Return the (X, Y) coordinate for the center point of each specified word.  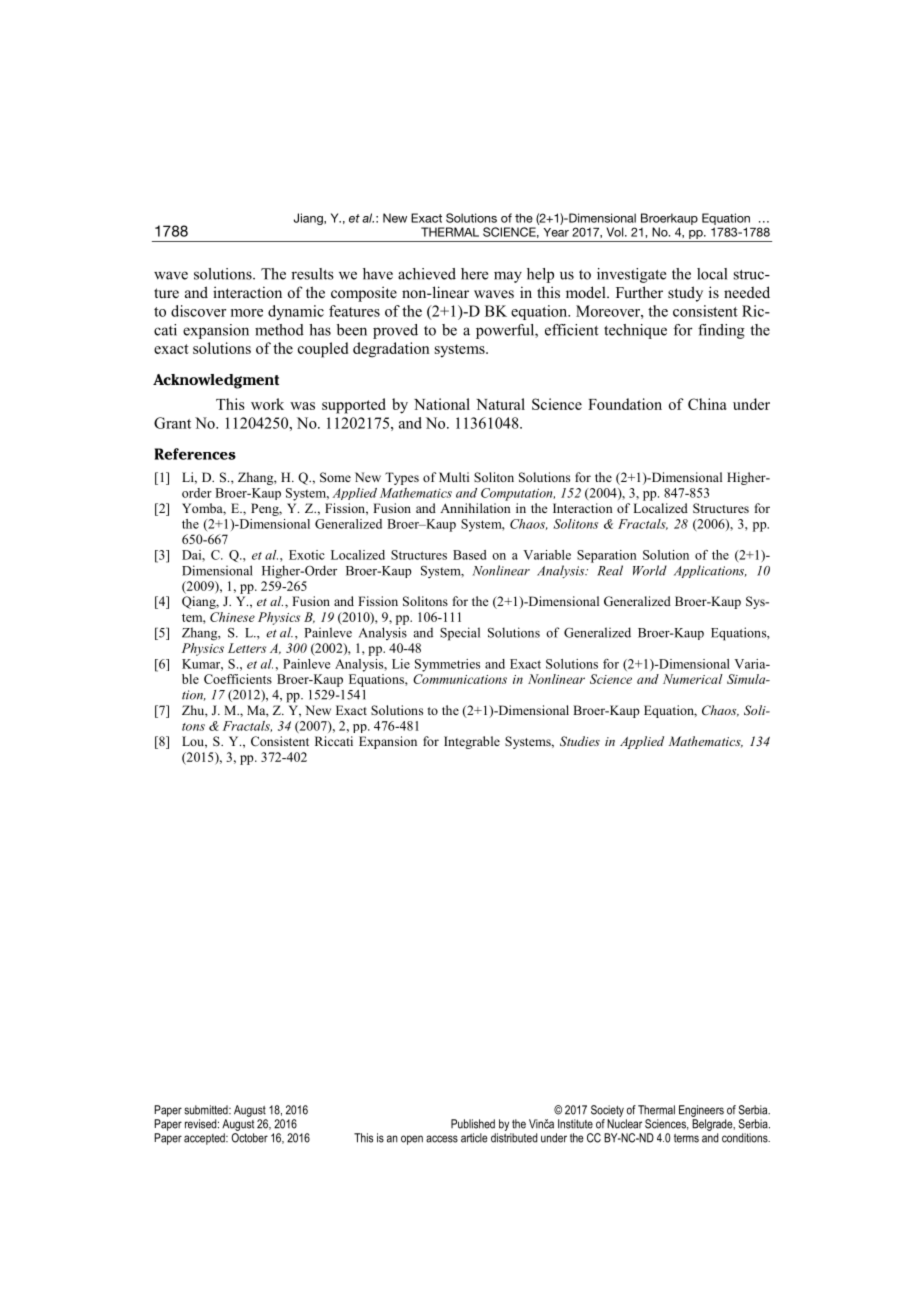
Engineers (701, 1111)
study (685, 294)
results (312, 274)
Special (460, 634)
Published (473, 1124)
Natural (500, 404)
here (474, 274)
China (707, 404)
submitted (207, 1110)
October (249, 1138)
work (267, 404)
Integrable (472, 742)
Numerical (693, 679)
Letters (247, 648)
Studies (580, 741)
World (650, 570)
